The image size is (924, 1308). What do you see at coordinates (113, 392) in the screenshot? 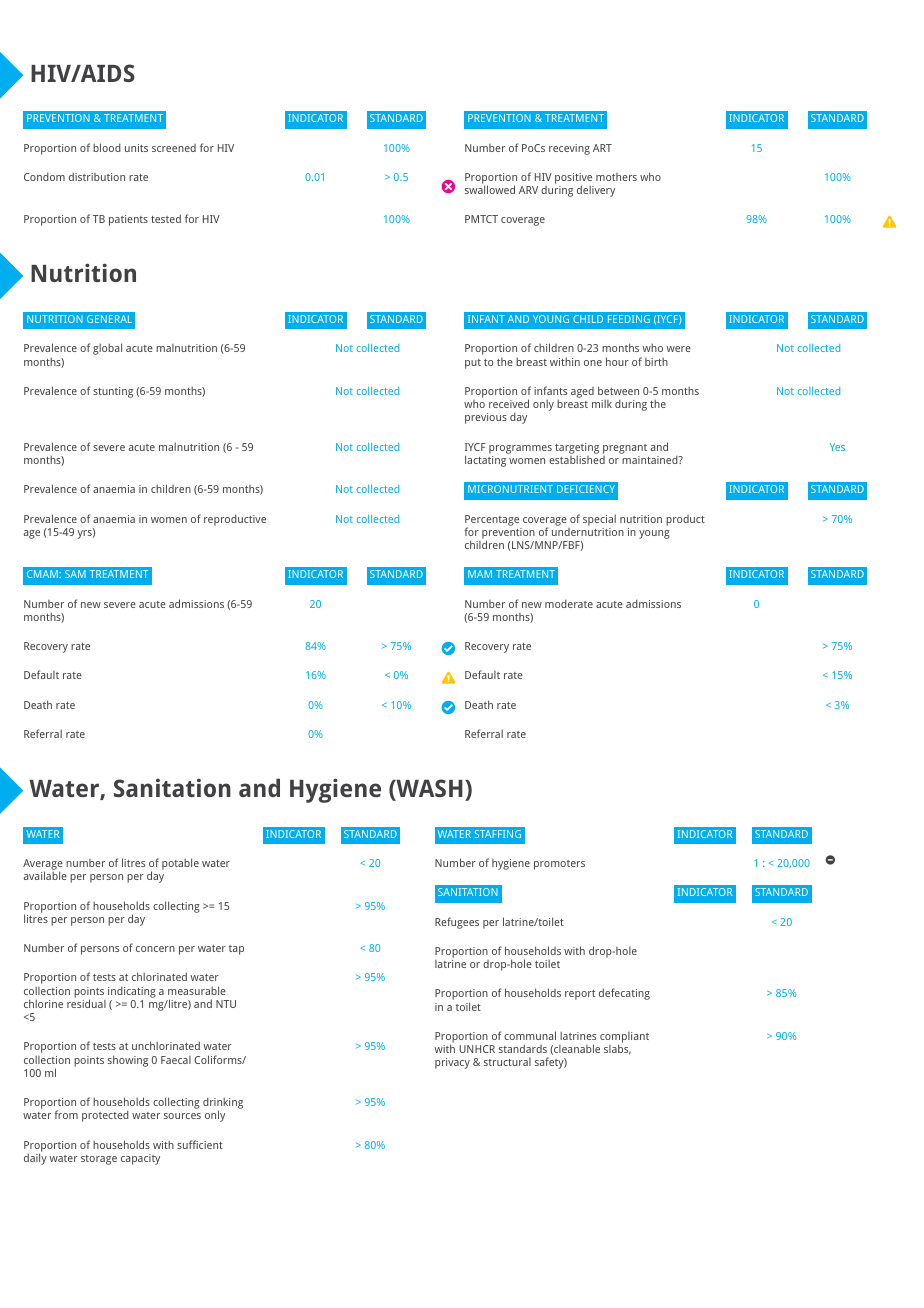
I see `stunting` at bounding box center [113, 392].
